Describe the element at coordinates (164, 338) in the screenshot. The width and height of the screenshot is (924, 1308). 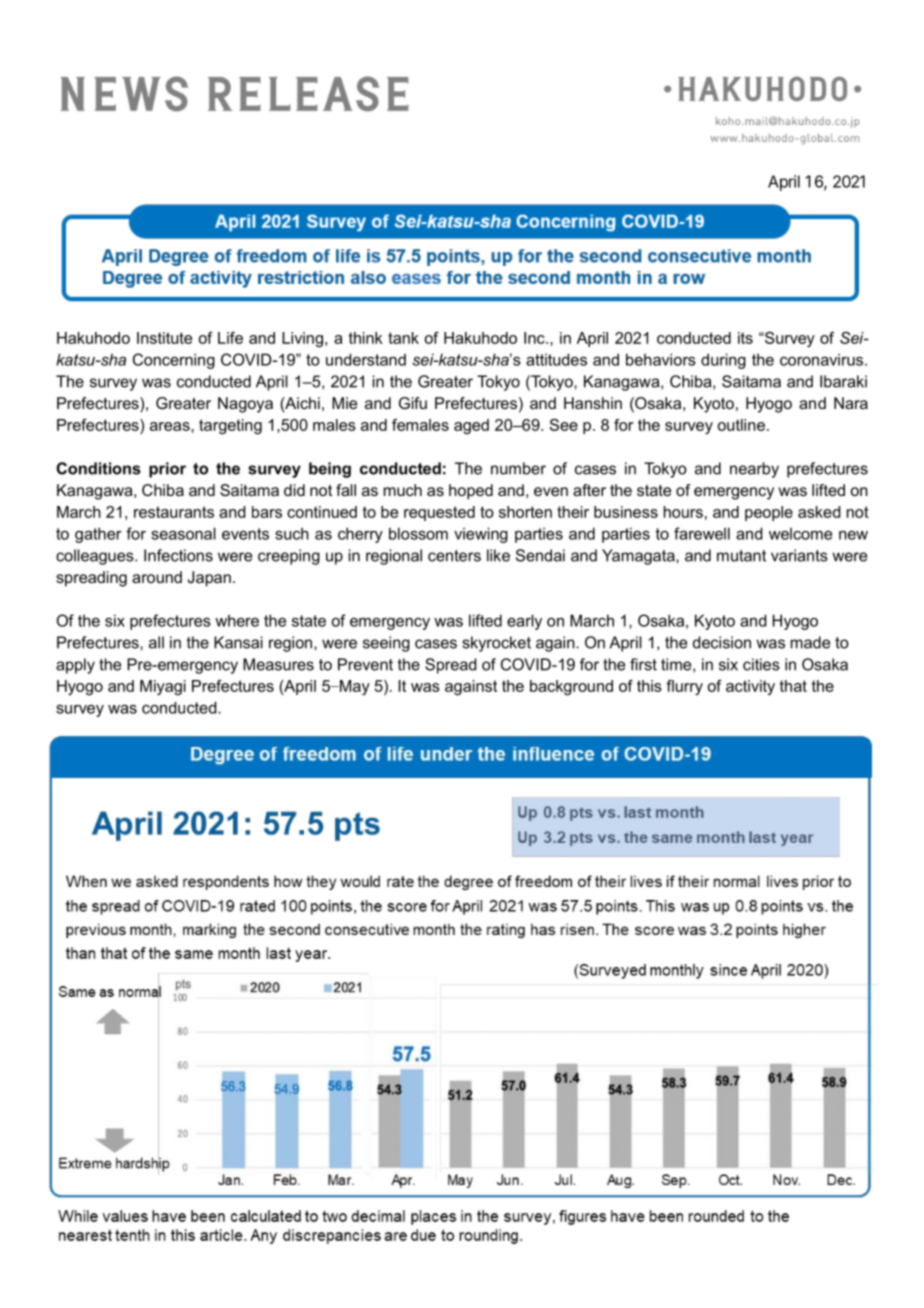
I see `Institute` at that location.
